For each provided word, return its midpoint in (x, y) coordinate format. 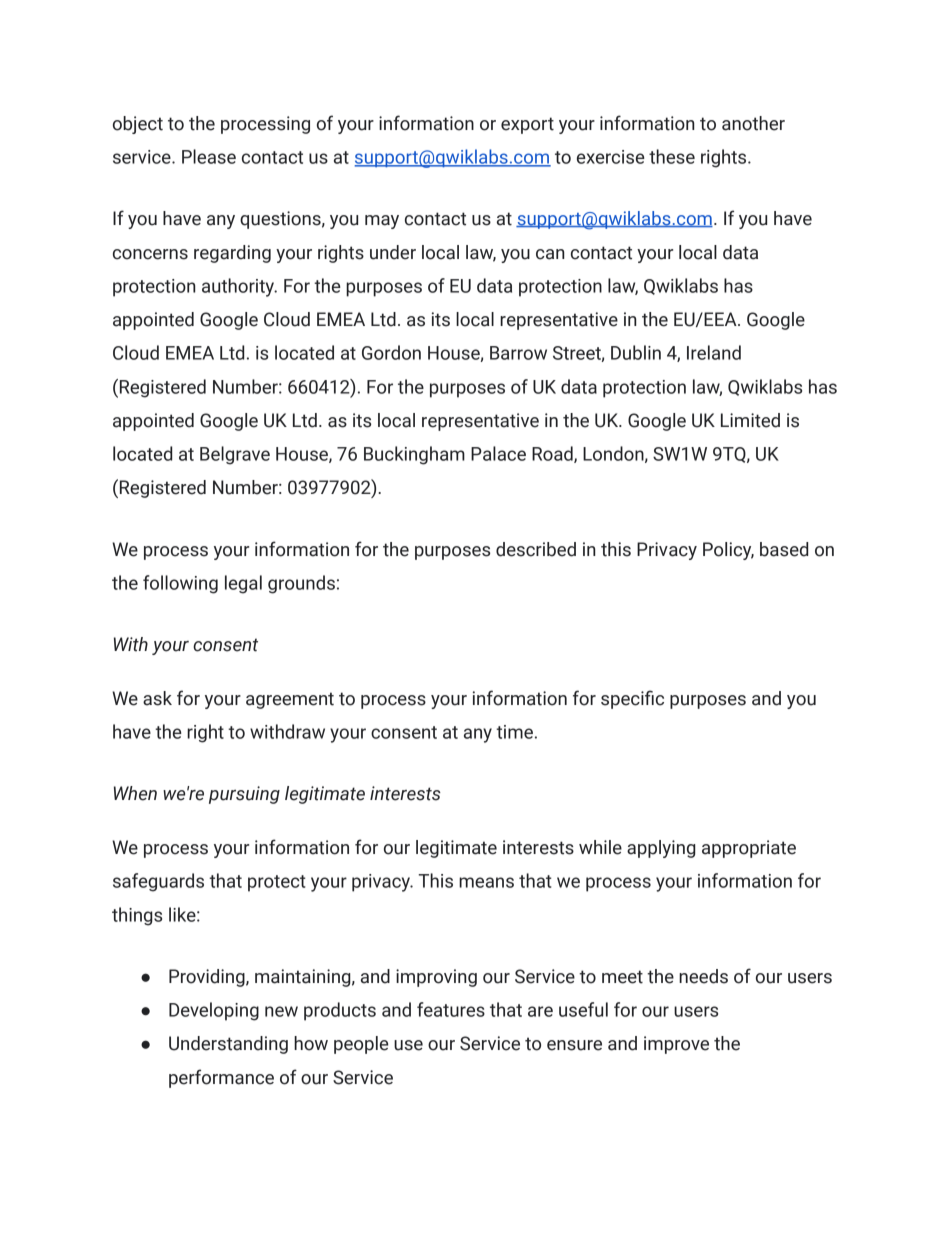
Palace (498, 453)
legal (243, 584)
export (527, 125)
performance (221, 1078)
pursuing (244, 795)
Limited (750, 420)
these (672, 156)
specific (632, 699)
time (514, 732)
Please (209, 156)
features (451, 1009)
